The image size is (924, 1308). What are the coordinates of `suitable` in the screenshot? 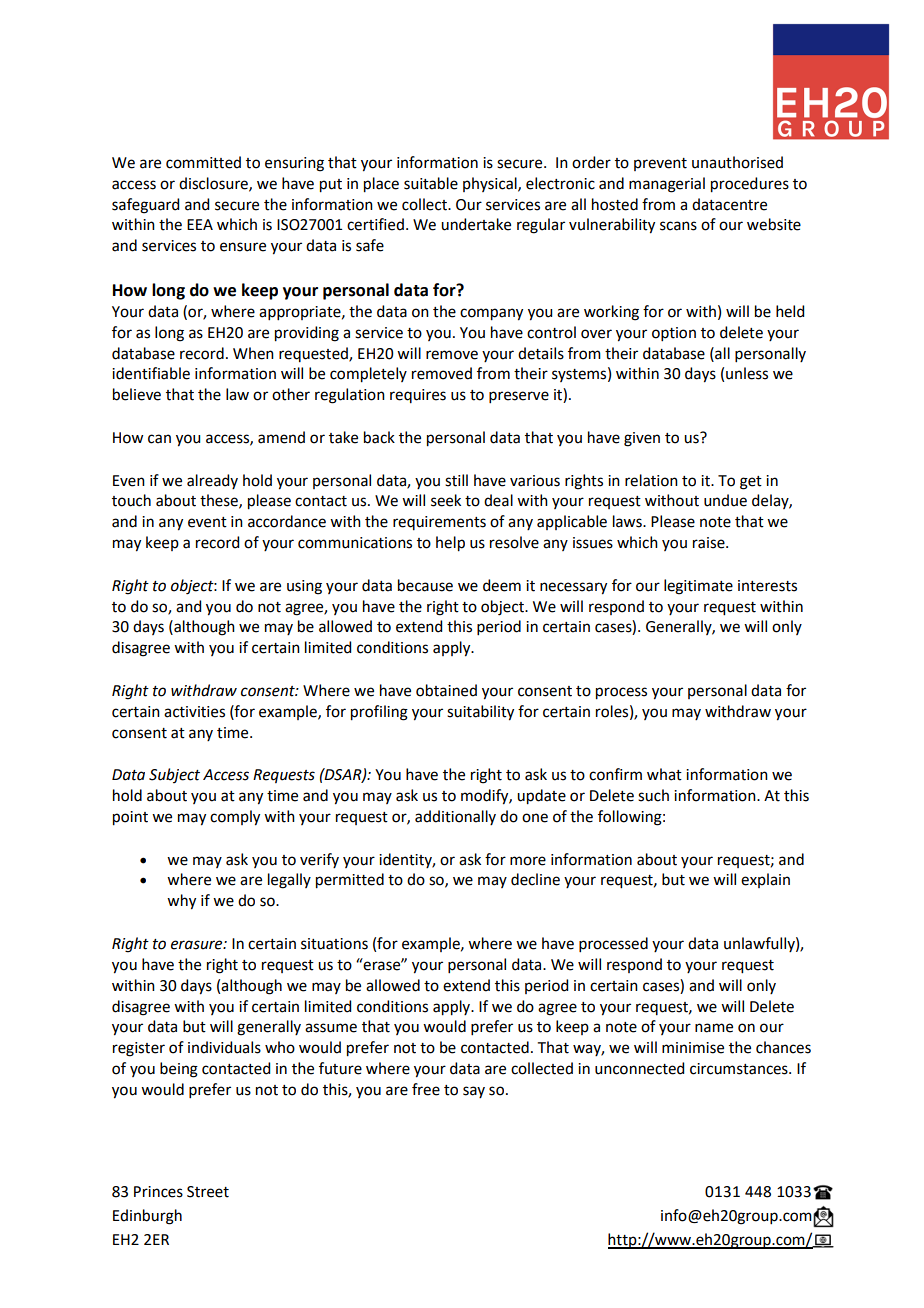 It's located at (431, 183).
